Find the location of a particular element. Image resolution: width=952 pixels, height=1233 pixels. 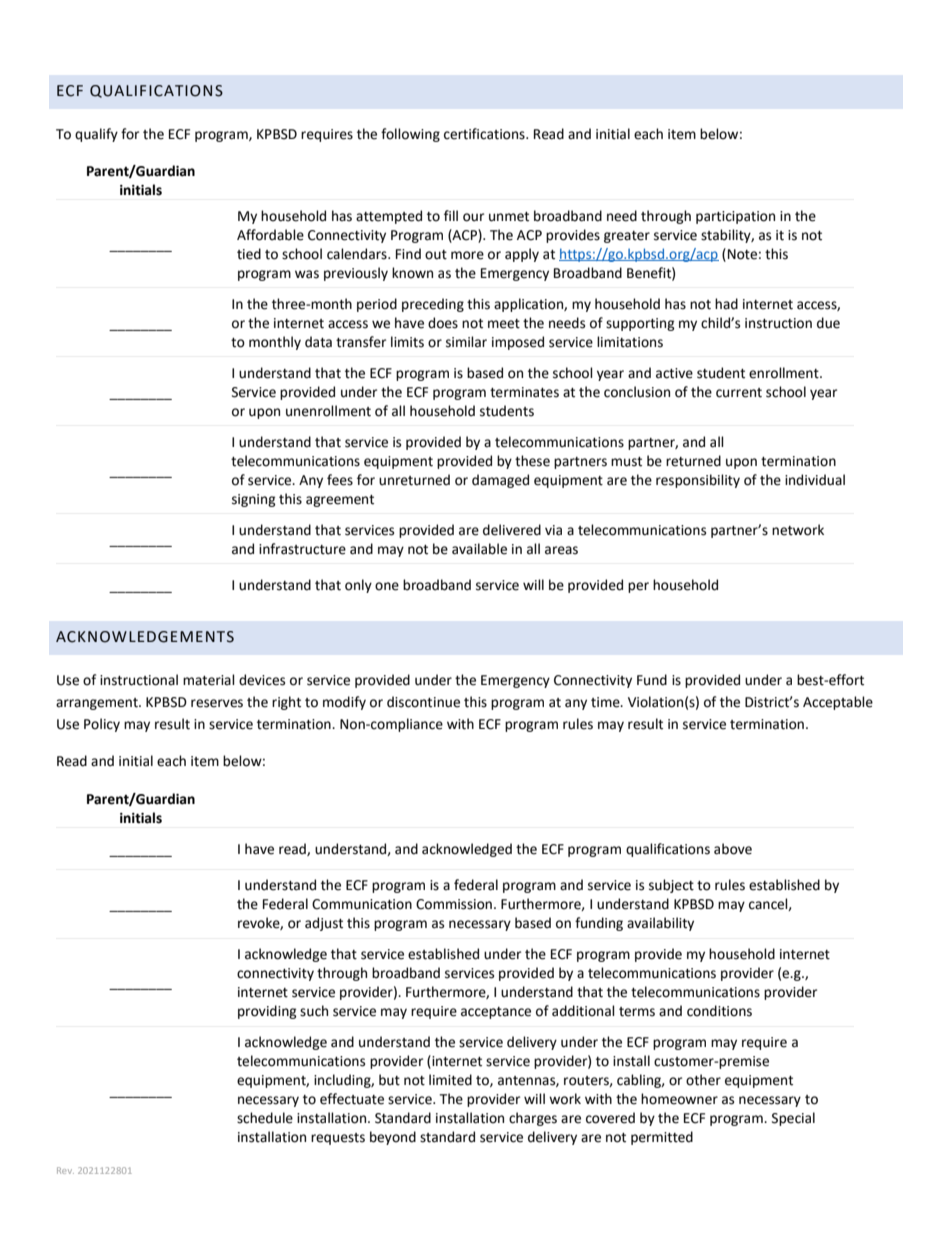

current is located at coordinates (739, 393).
